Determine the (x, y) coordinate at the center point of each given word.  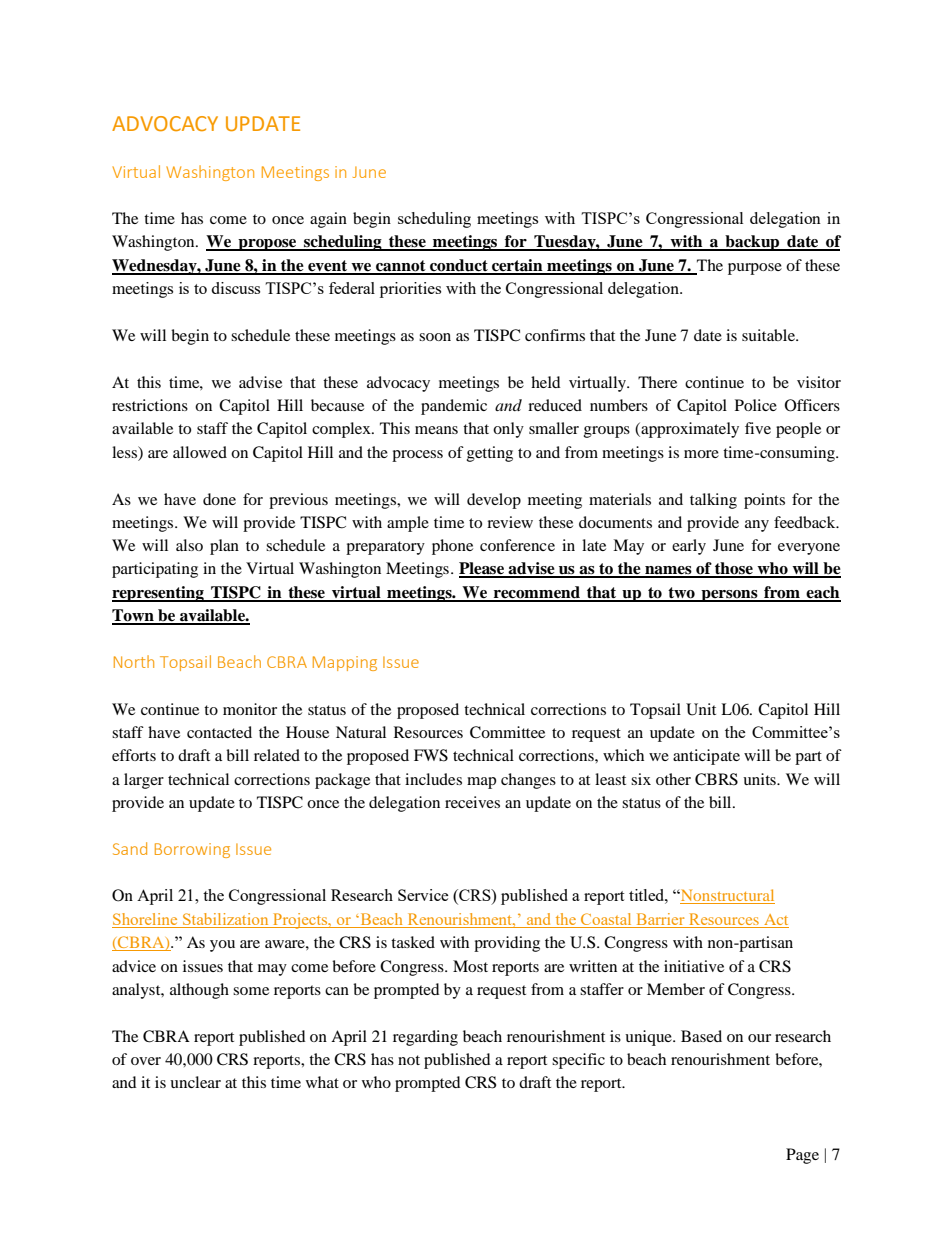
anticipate (706, 757)
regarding (425, 1038)
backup (752, 243)
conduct (459, 266)
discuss (235, 288)
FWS (431, 755)
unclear (195, 1082)
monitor (250, 709)
